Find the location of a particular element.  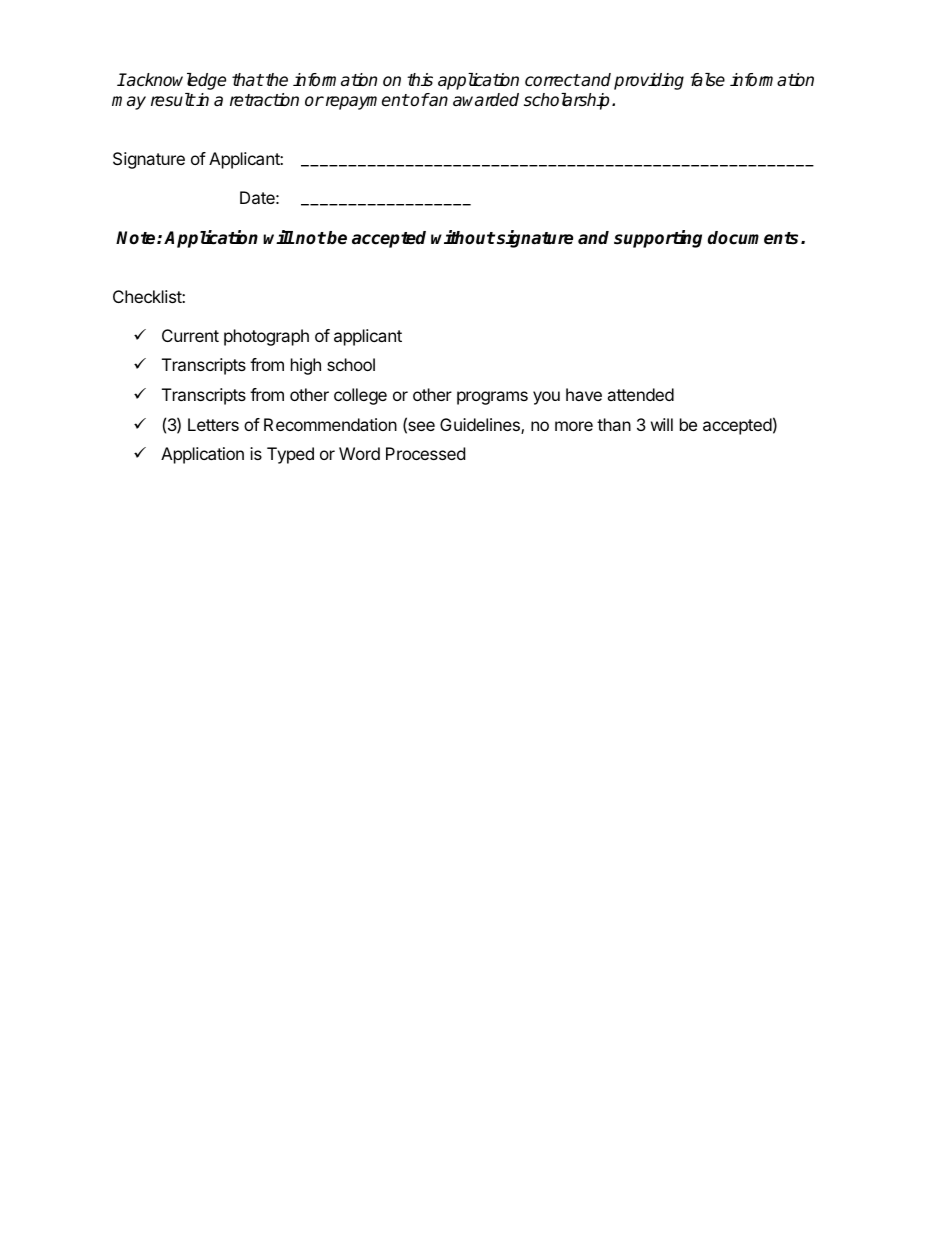

result is located at coordinates (173, 100).
